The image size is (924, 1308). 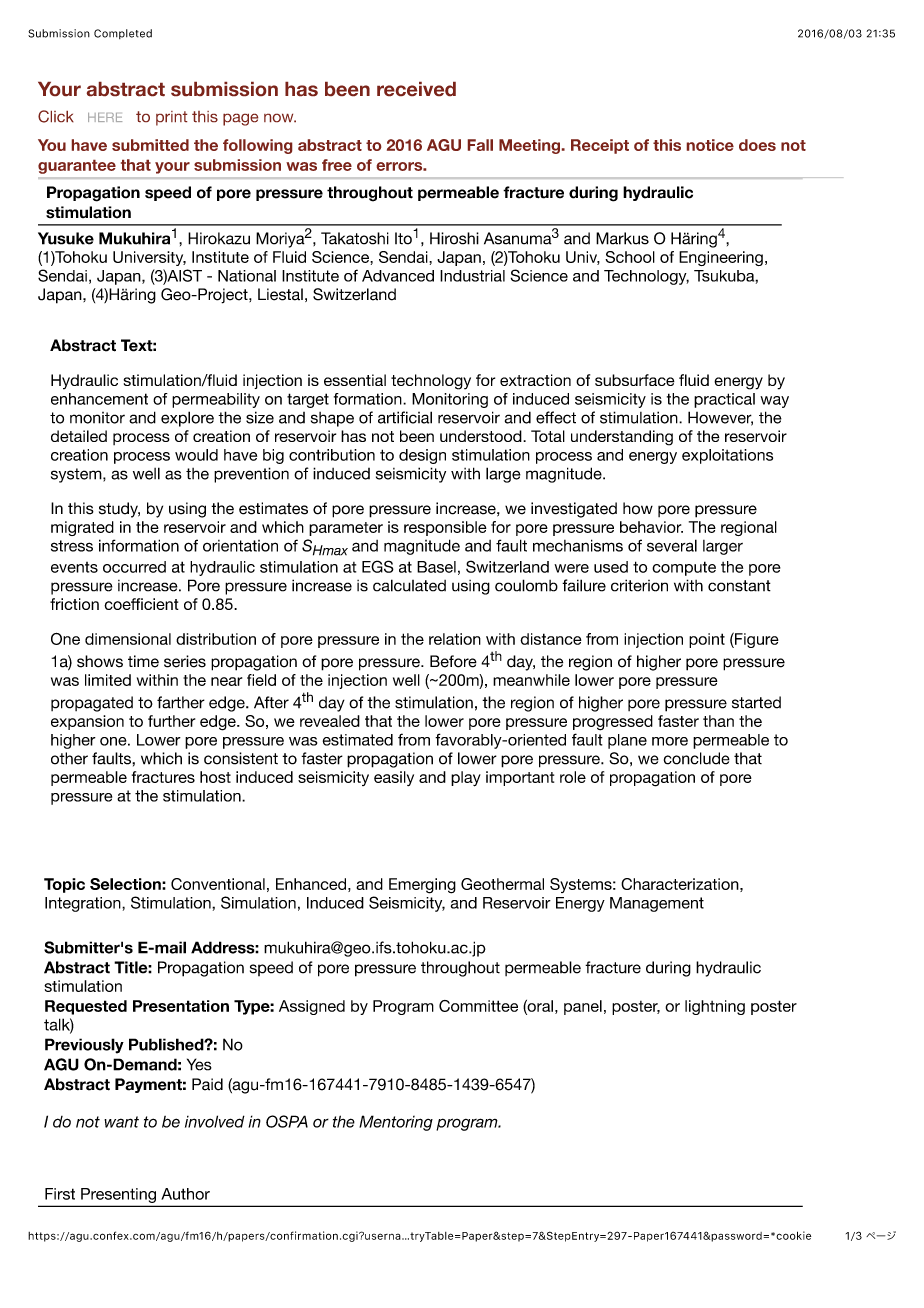 What do you see at coordinates (84, 904) in the document?
I see `Integration` at bounding box center [84, 904].
